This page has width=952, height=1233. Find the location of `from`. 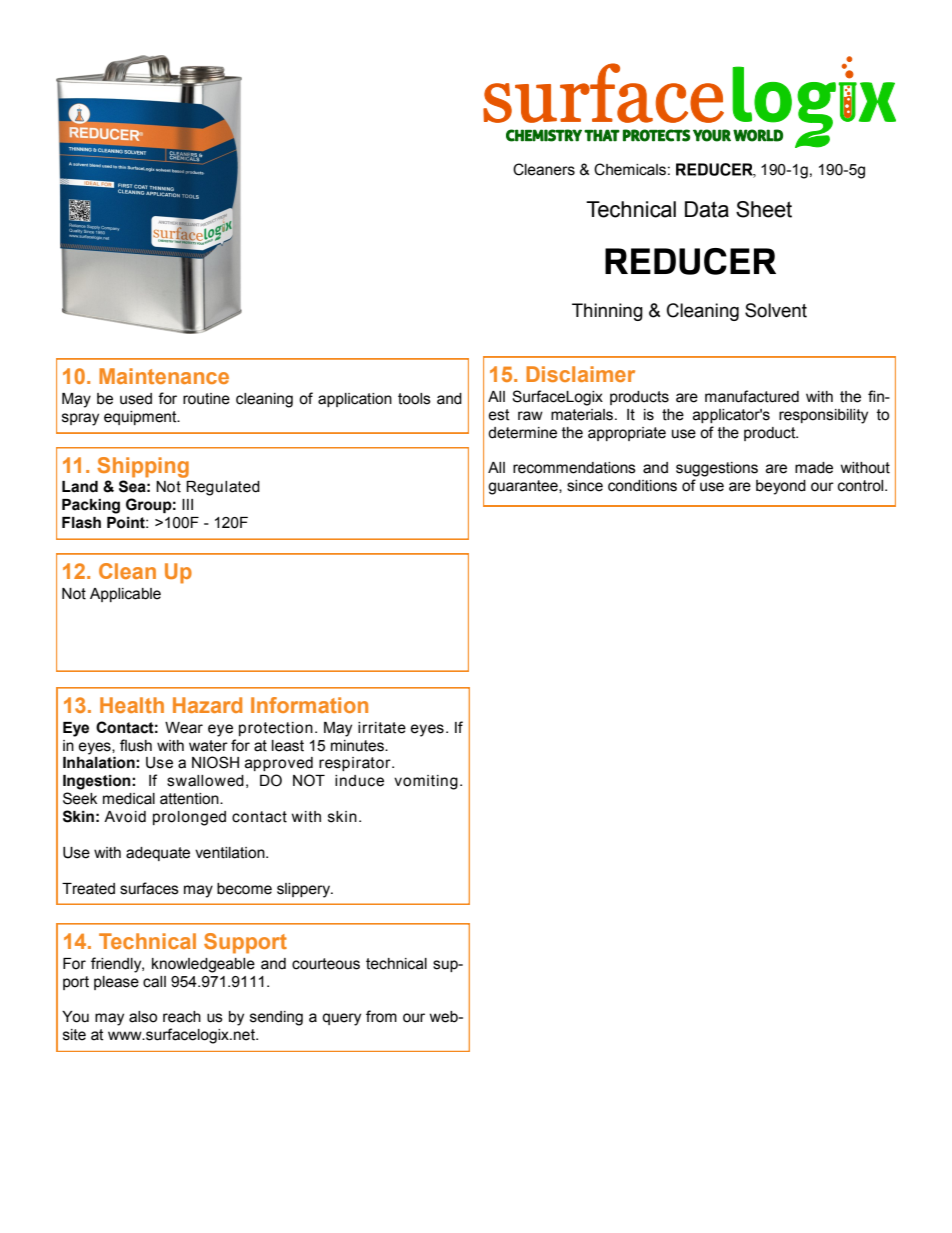

from is located at coordinates (381, 1016).
